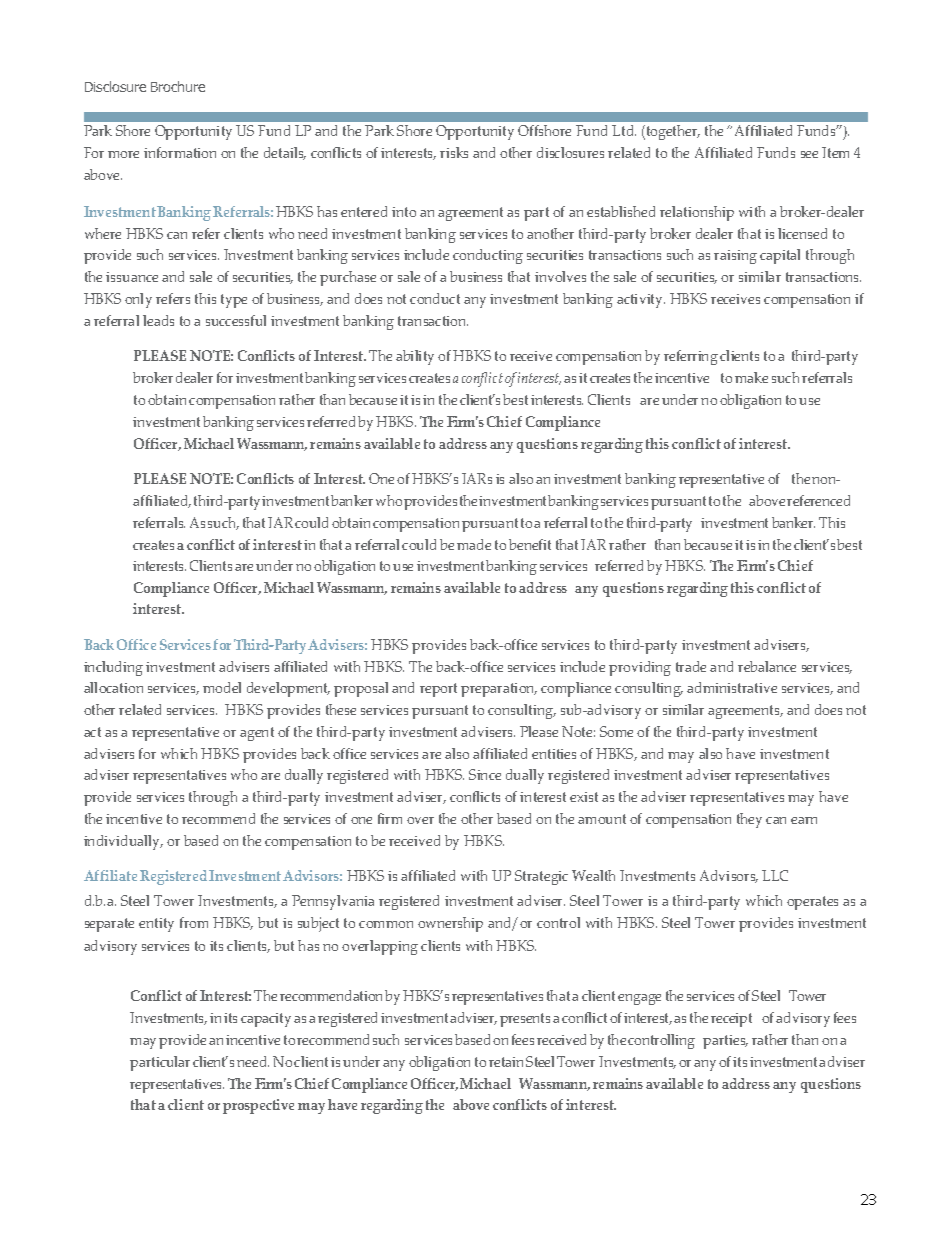  What do you see at coordinates (809, 154) in the screenshot?
I see `see` at bounding box center [809, 154].
